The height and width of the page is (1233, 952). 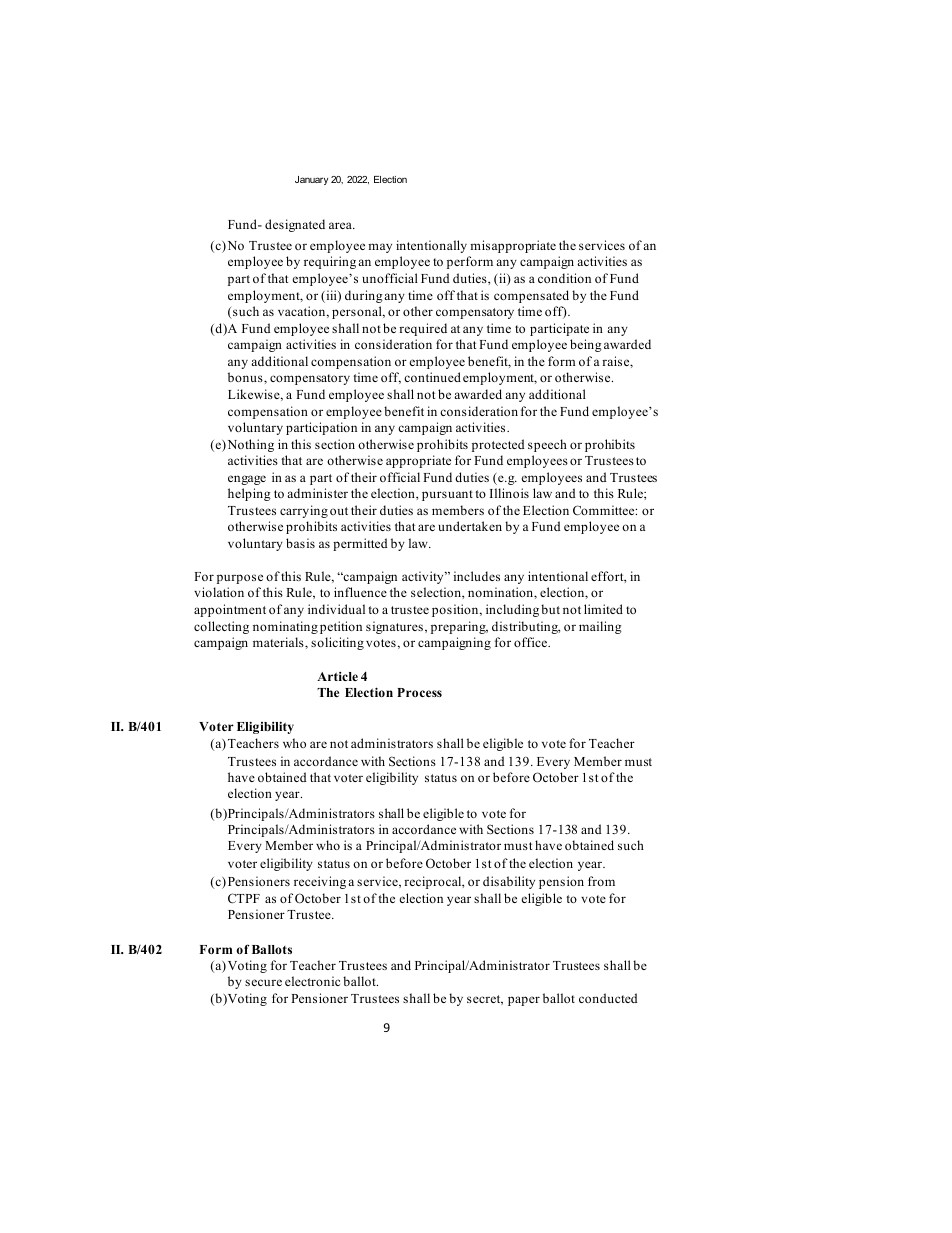 What do you see at coordinates (380, 248) in the page?
I see `may` at bounding box center [380, 248].
